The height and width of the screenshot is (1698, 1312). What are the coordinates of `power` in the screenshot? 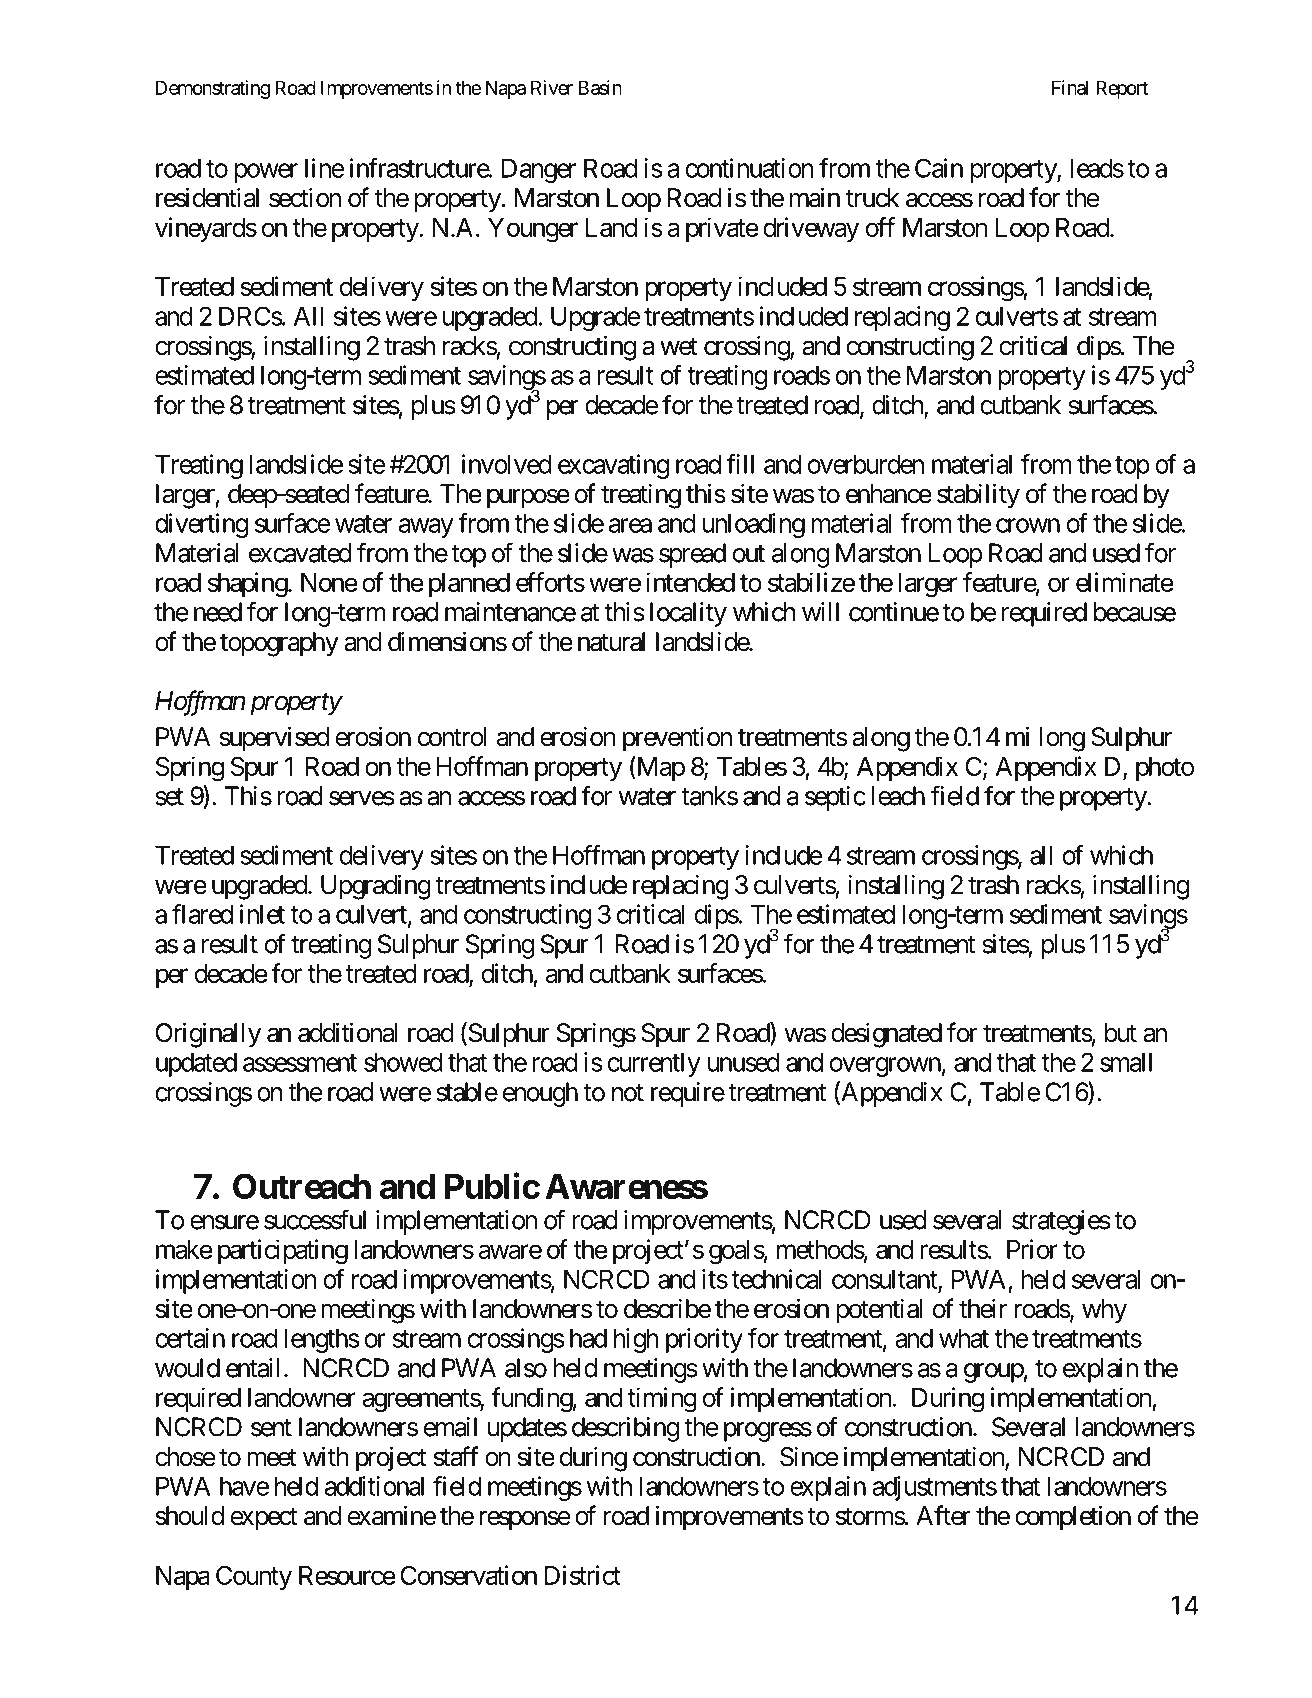 It's located at (266, 173).
